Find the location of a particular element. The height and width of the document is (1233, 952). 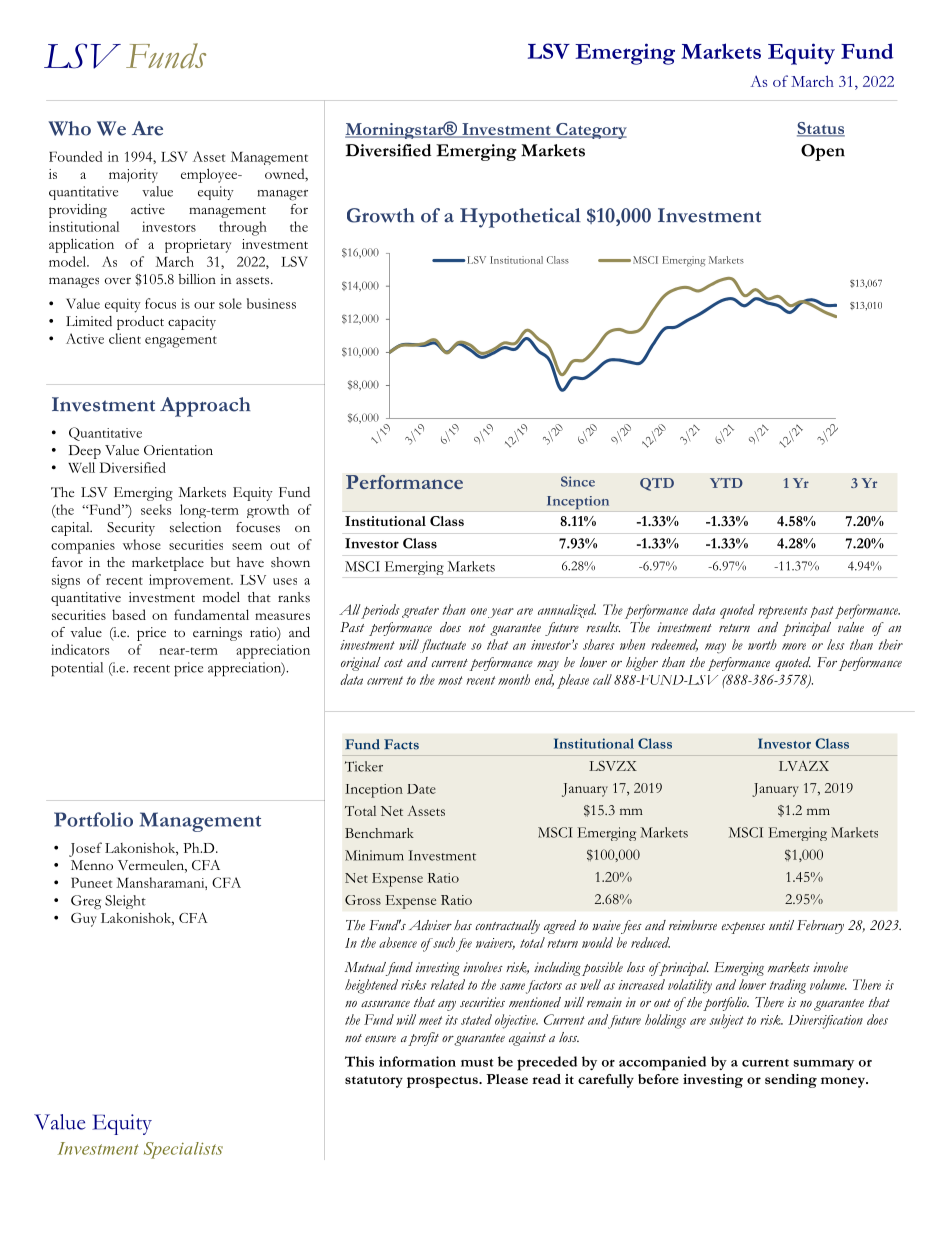

YTD is located at coordinates (726, 483).
